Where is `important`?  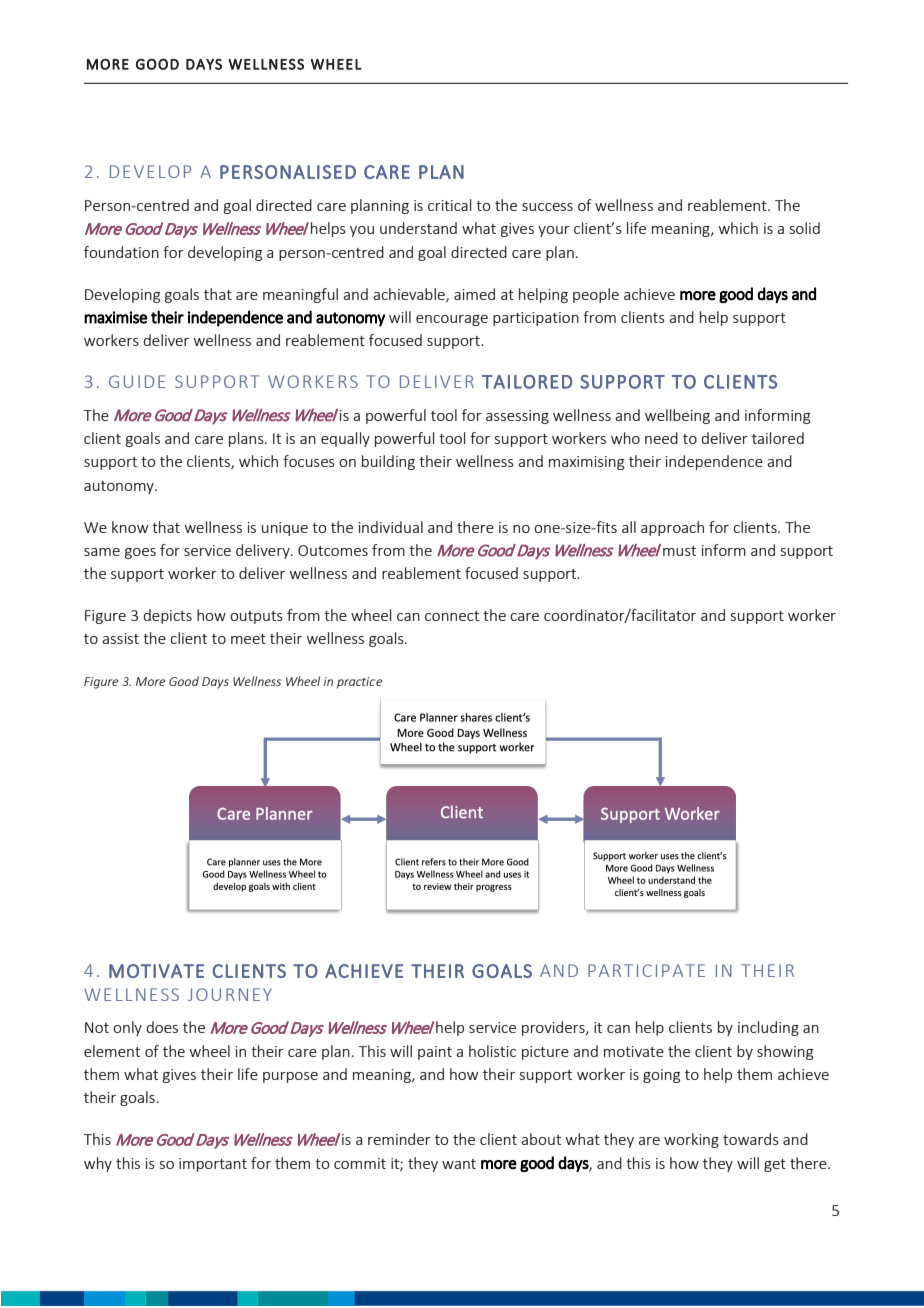 important is located at coordinates (213, 1165).
